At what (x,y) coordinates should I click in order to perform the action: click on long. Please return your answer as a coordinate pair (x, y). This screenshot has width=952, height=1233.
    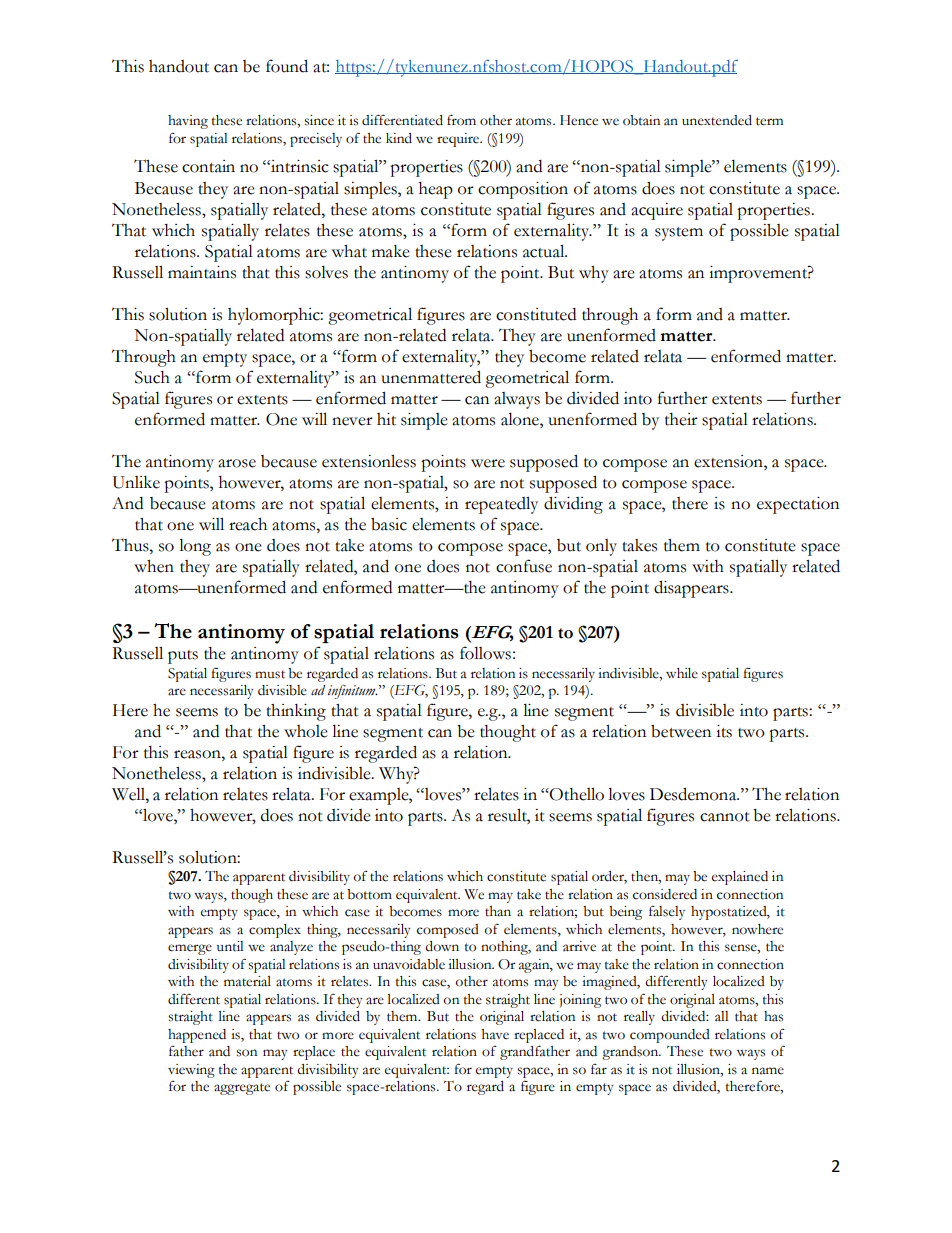
    Looking at the image, I should click on (195, 547).
